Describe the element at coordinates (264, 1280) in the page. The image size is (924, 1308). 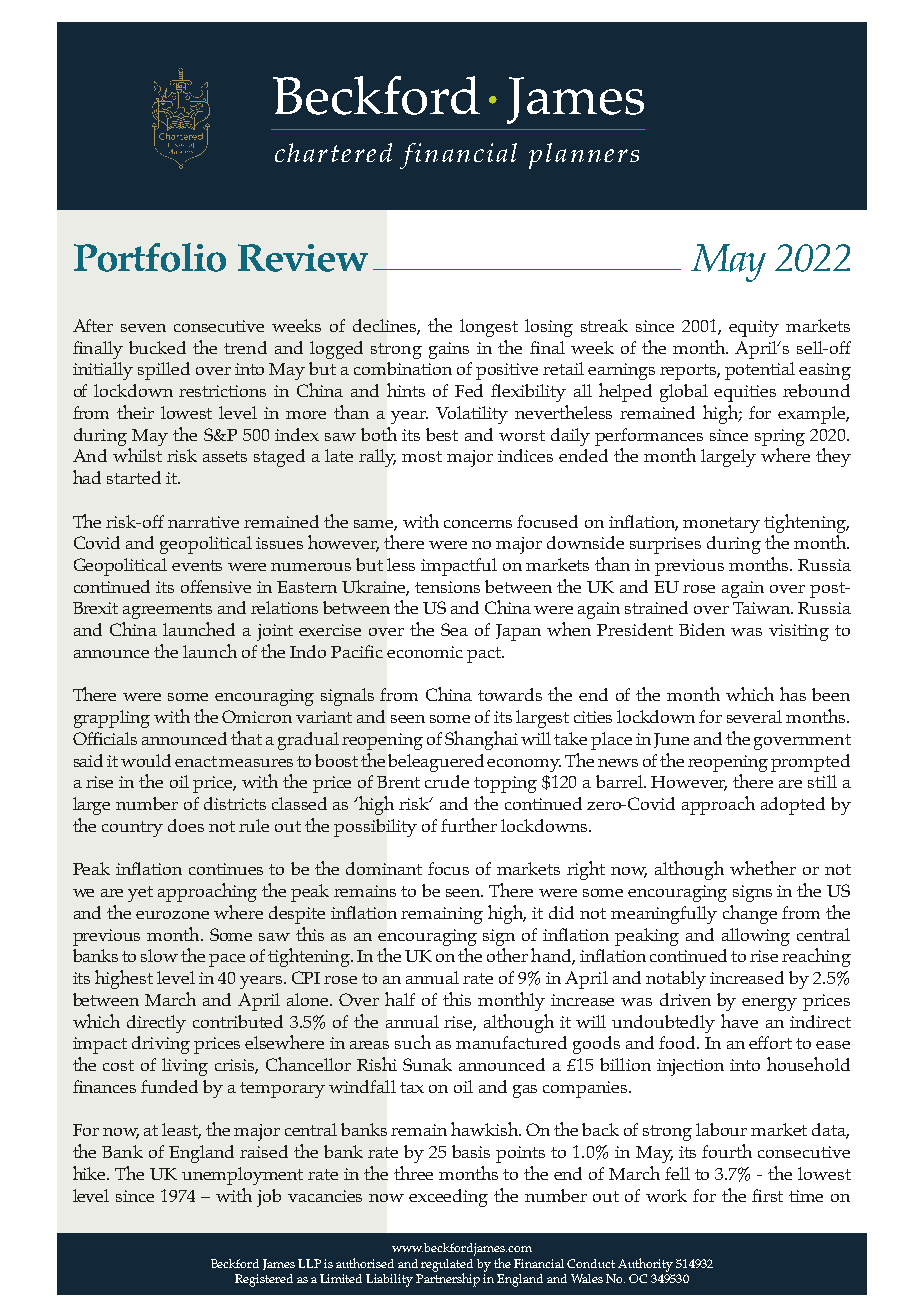
I see `Registered` at that location.
